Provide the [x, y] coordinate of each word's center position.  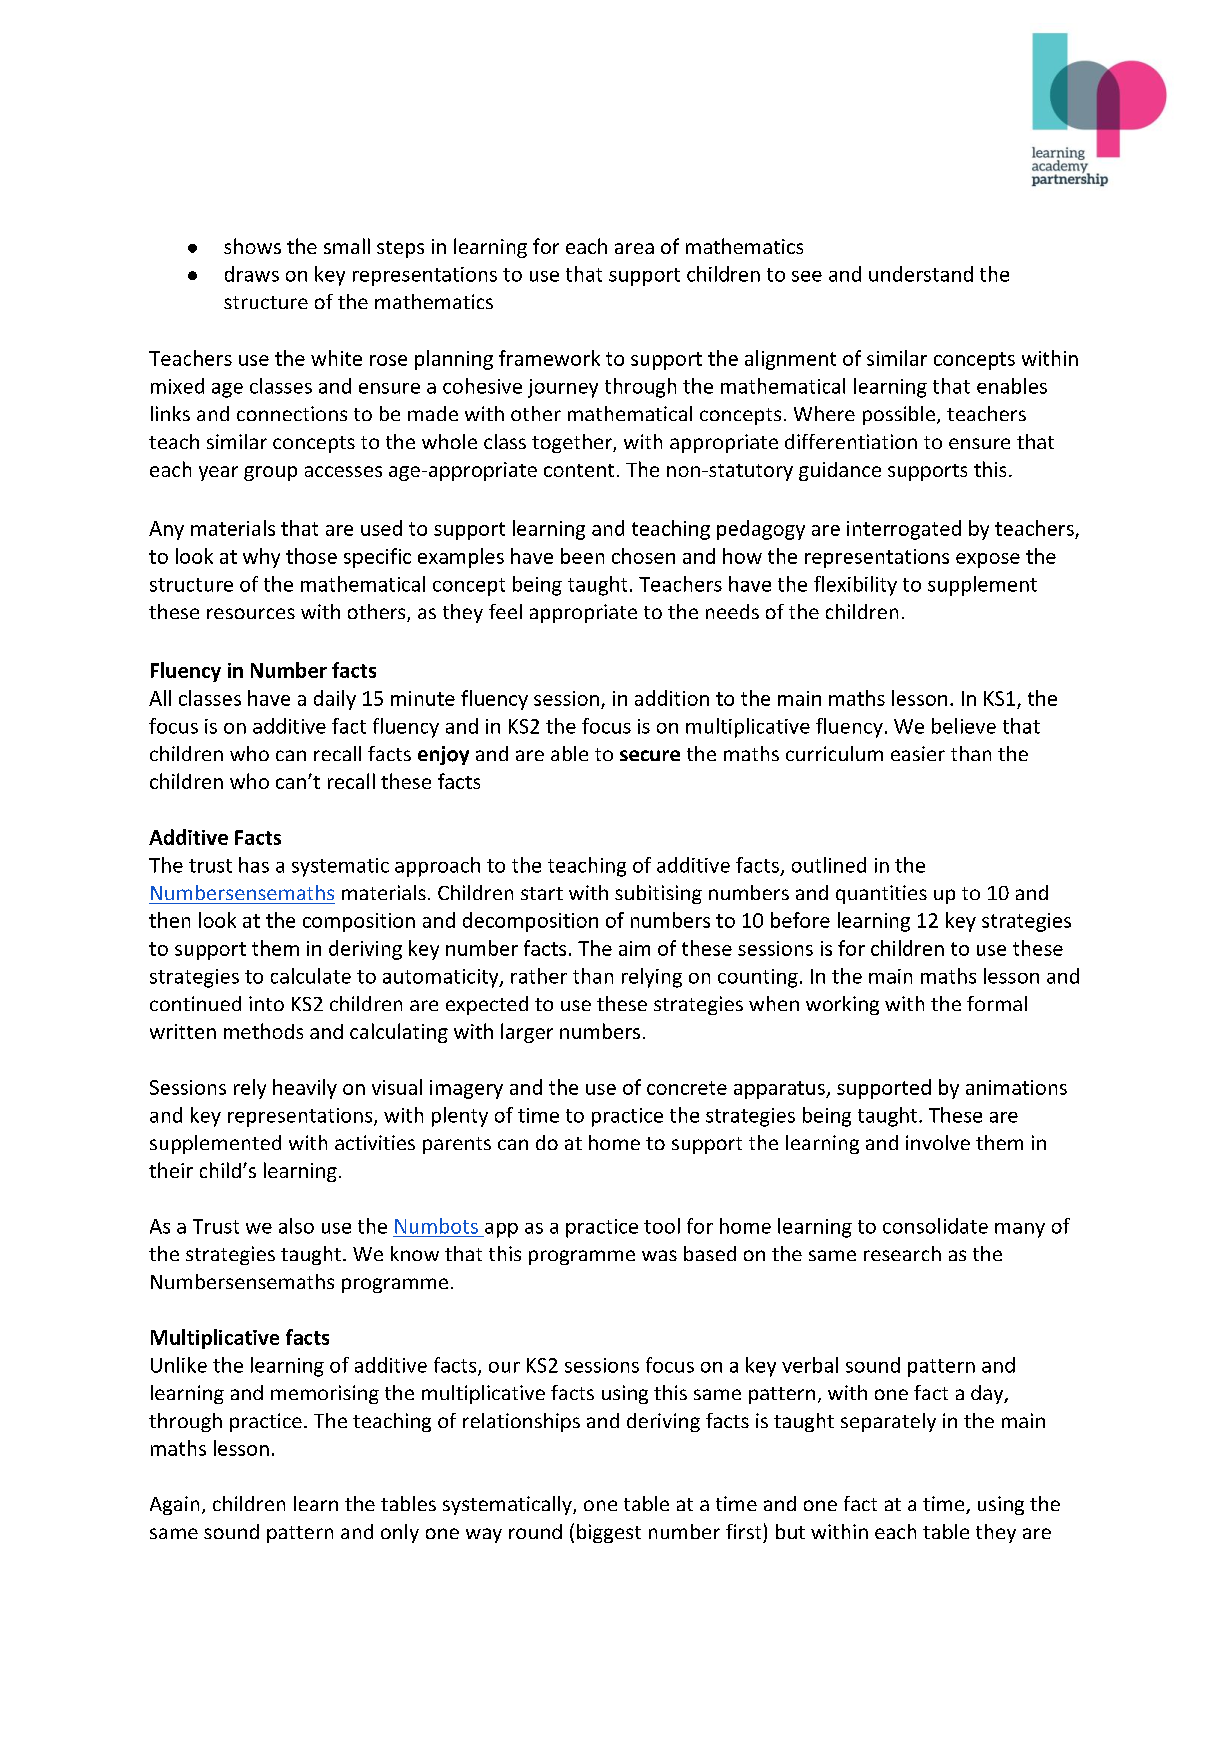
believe [964, 726]
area [634, 248]
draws [252, 274]
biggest [609, 1533]
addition [672, 698]
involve [938, 1142]
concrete [687, 1088]
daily [335, 700]
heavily [305, 1089]
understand [921, 274]
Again [174, 1505]
